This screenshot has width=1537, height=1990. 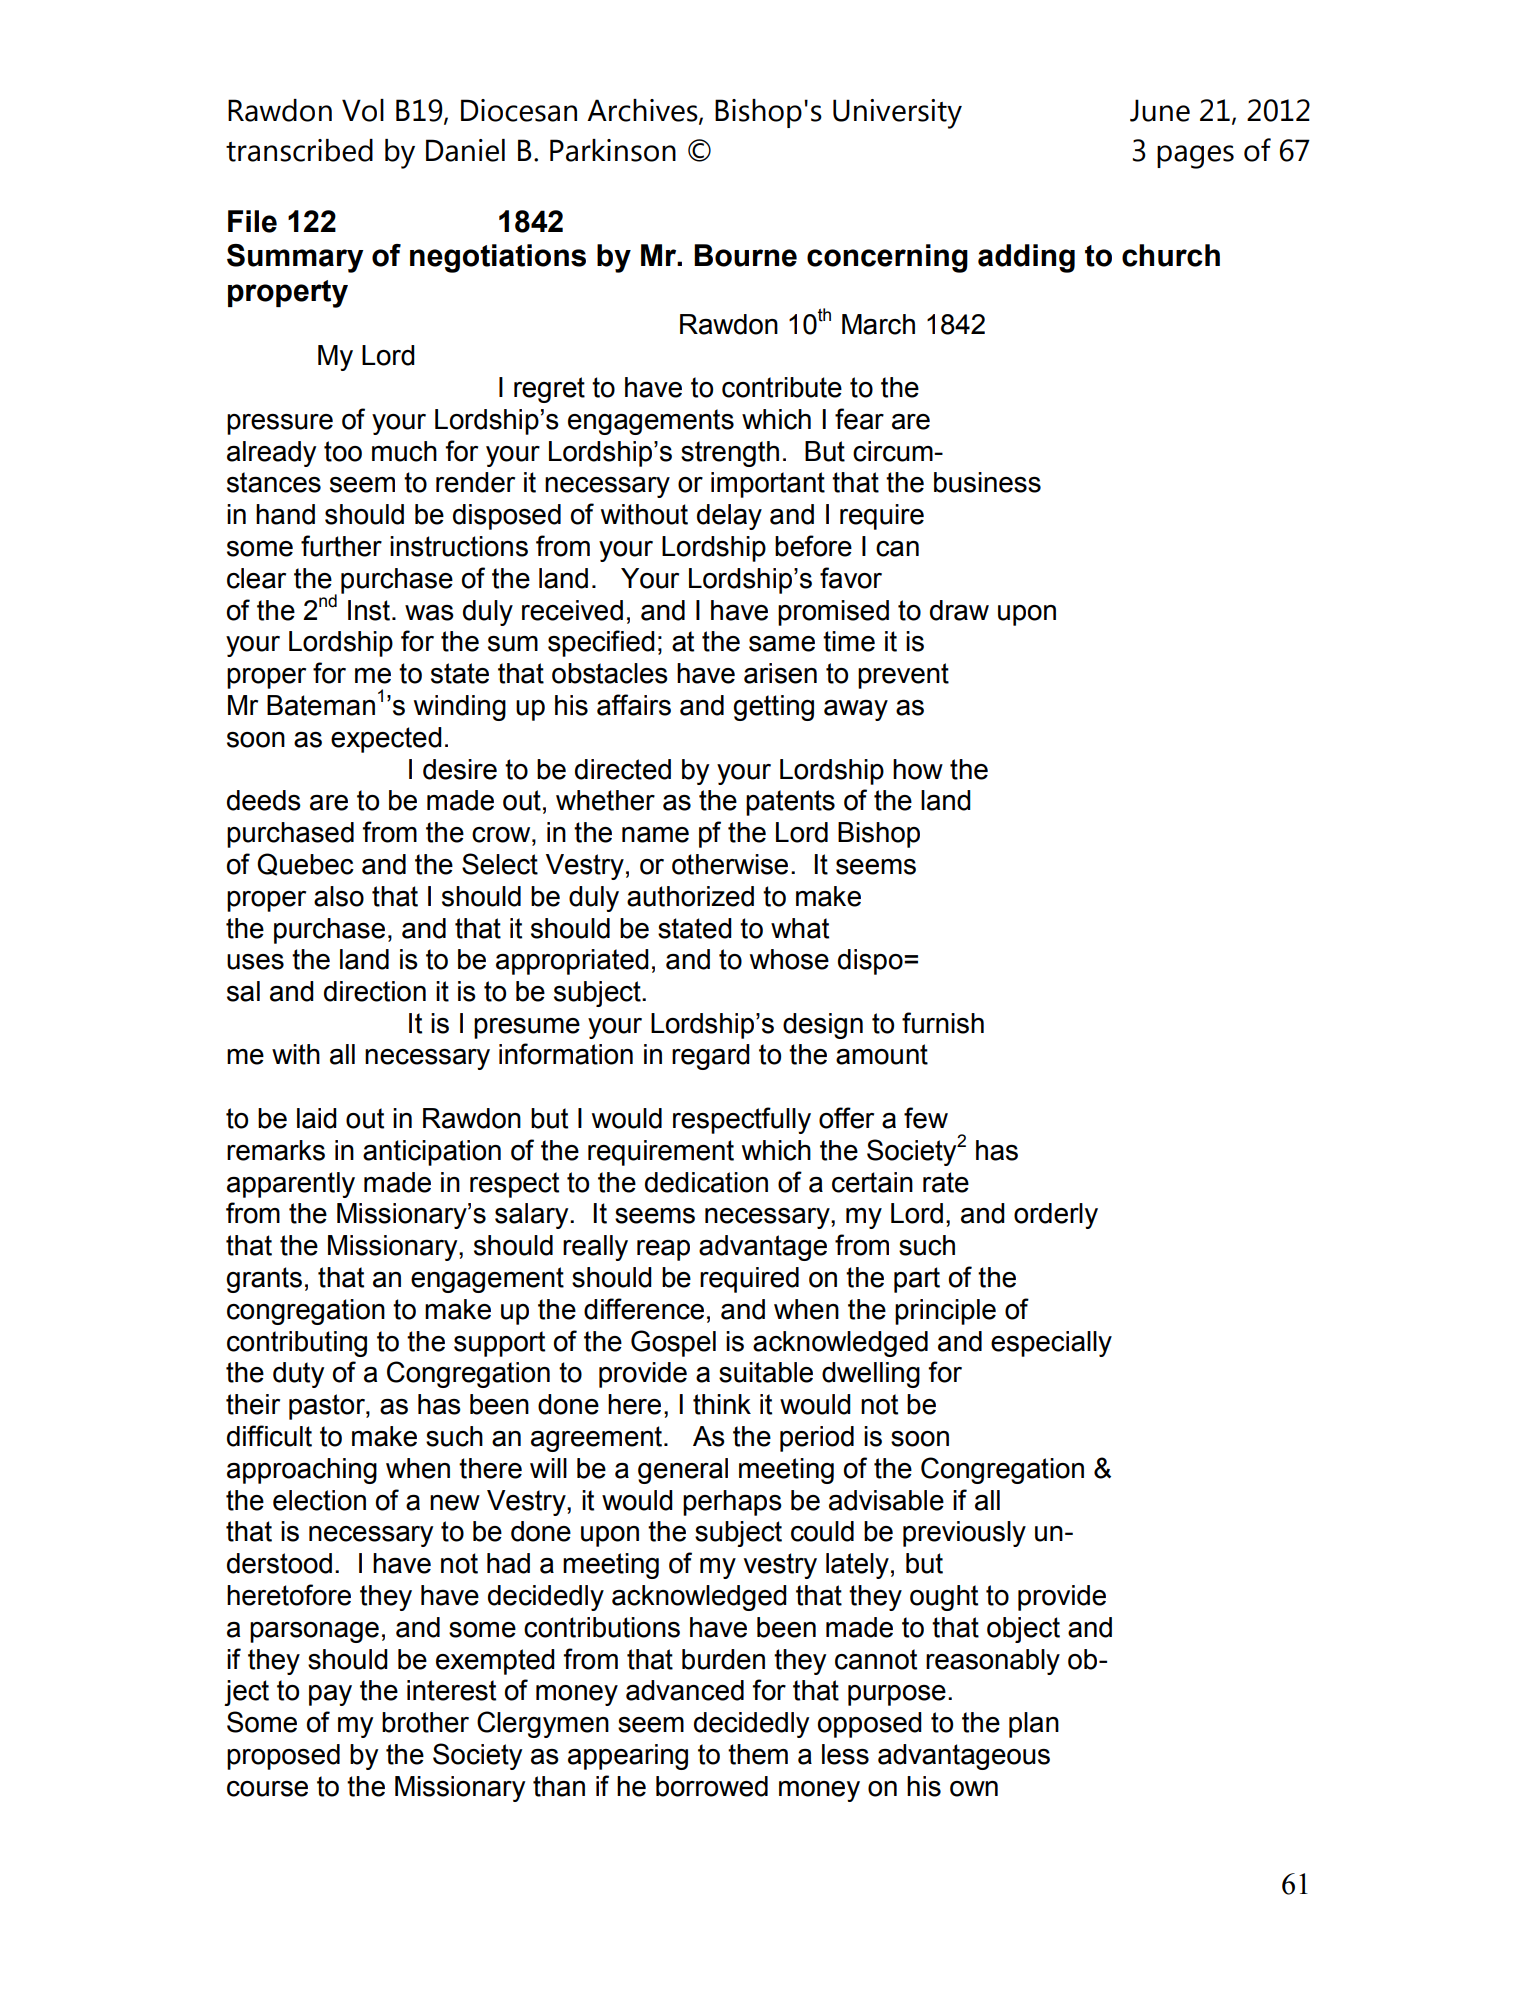 What do you see at coordinates (330, 1695) in the screenshot?
I see `pay` at bounding box center [330, 1695].
